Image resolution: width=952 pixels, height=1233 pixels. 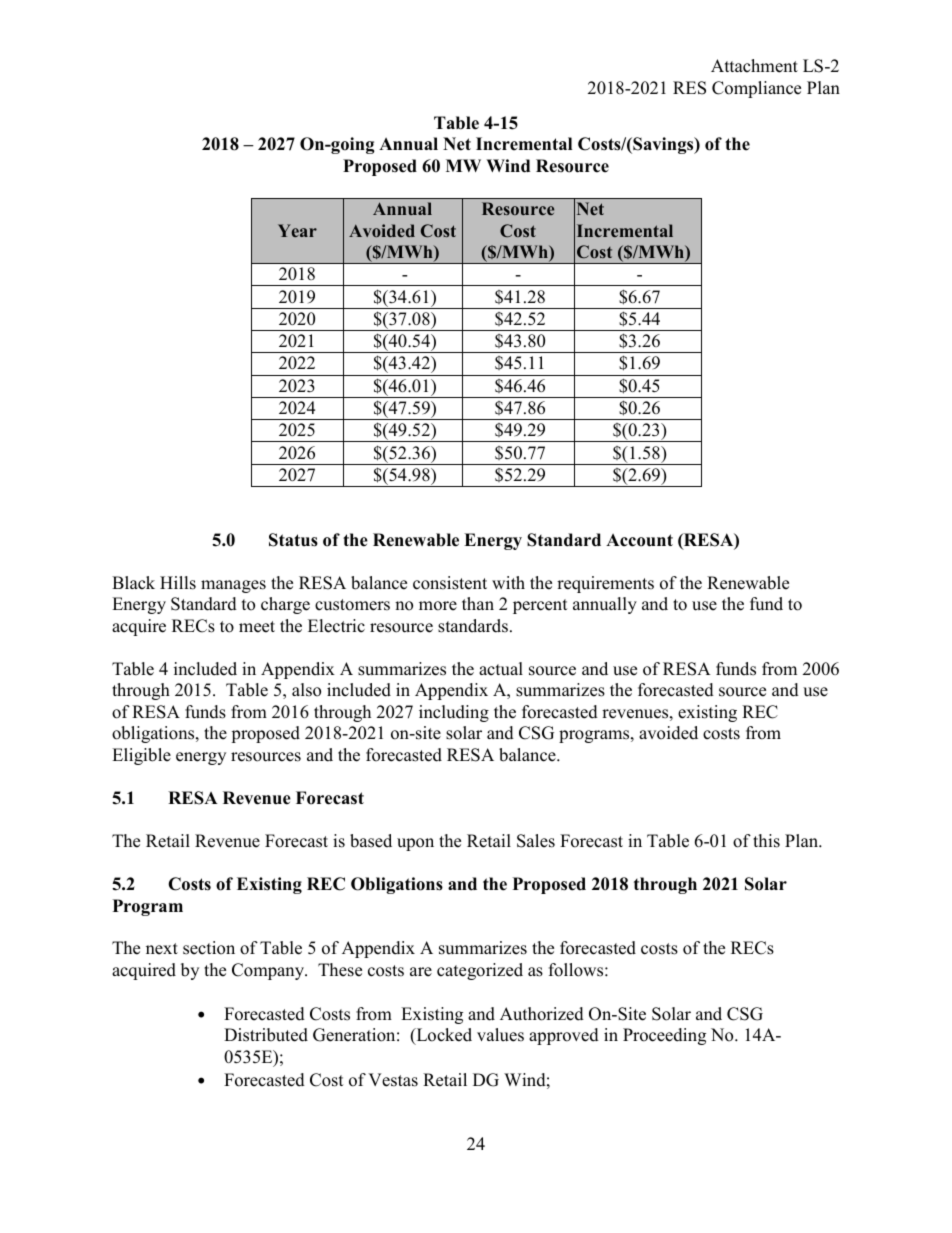 I want to click on more, so click(x=438, y=606).
